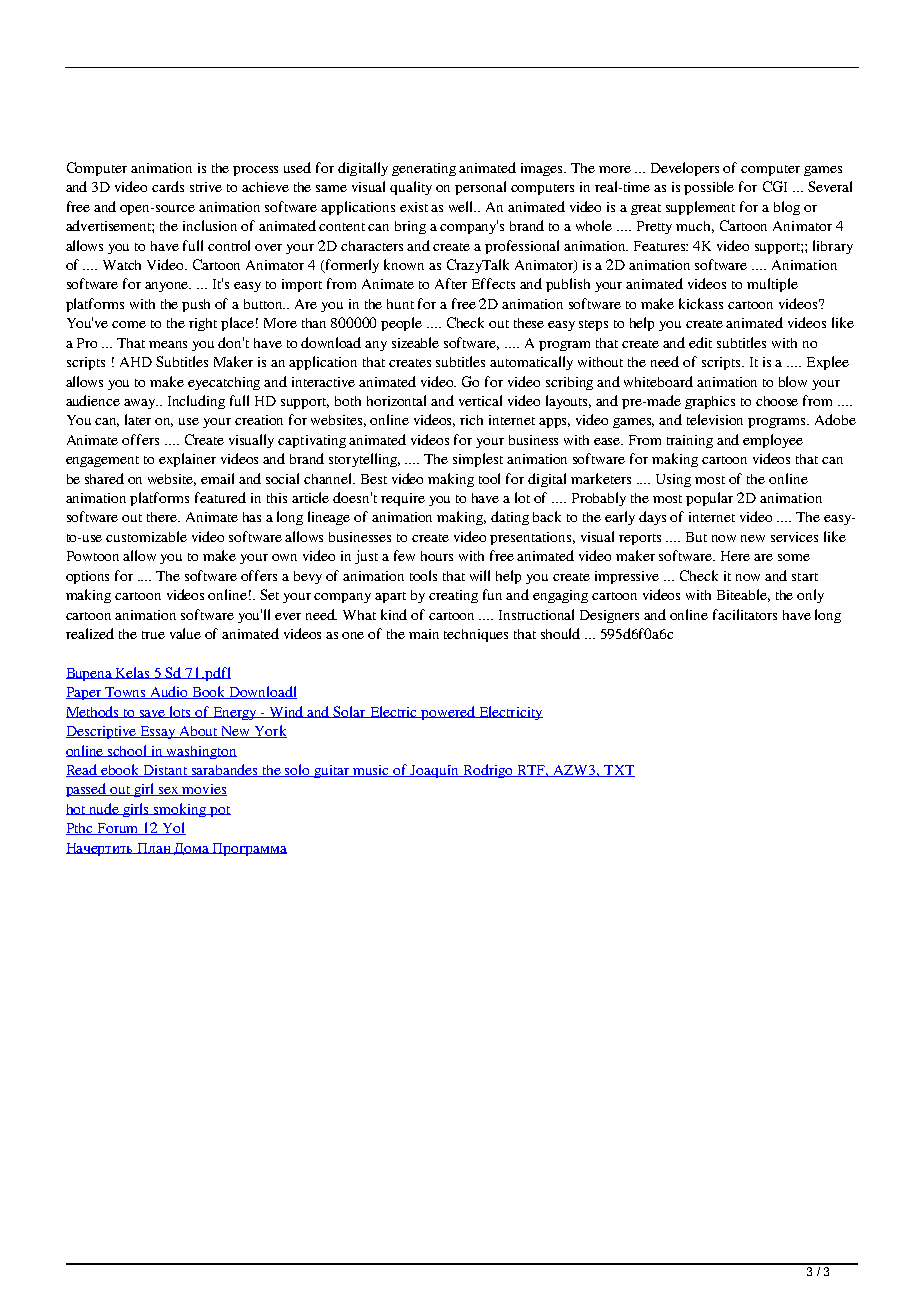  What do you see at coordinates (168, 344) in the document?
I see `means` at bounding box center [168, 344].
